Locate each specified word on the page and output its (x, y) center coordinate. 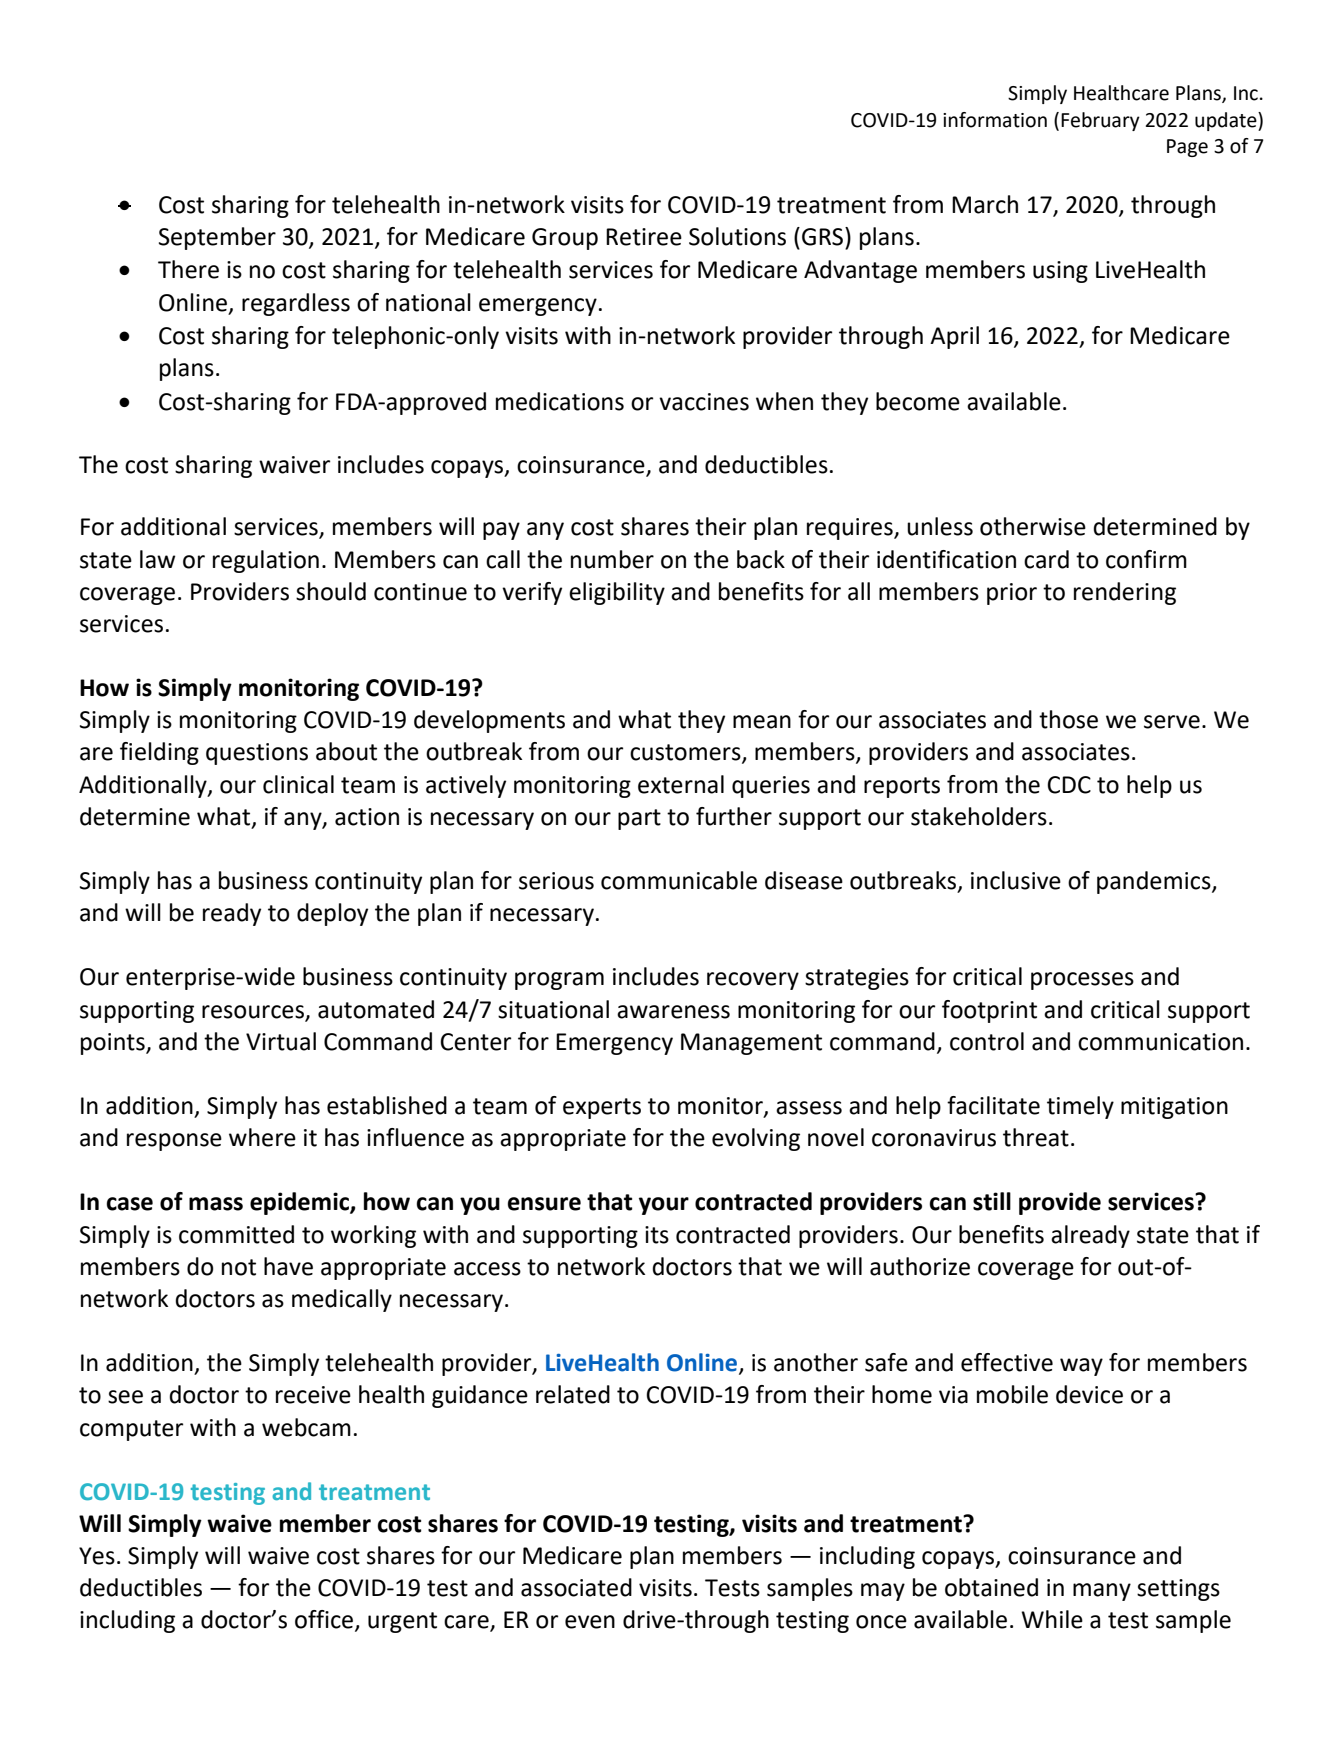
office (325, 1620)
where (262, 1137)
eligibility (617, 593)
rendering (1125, 593)
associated (576, 1587)
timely (1080, 1107)
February (1100, 121)
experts (602, 1108)
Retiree (644, 237)
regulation (266, 561)
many (1102, 1592)
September (217, 238)
